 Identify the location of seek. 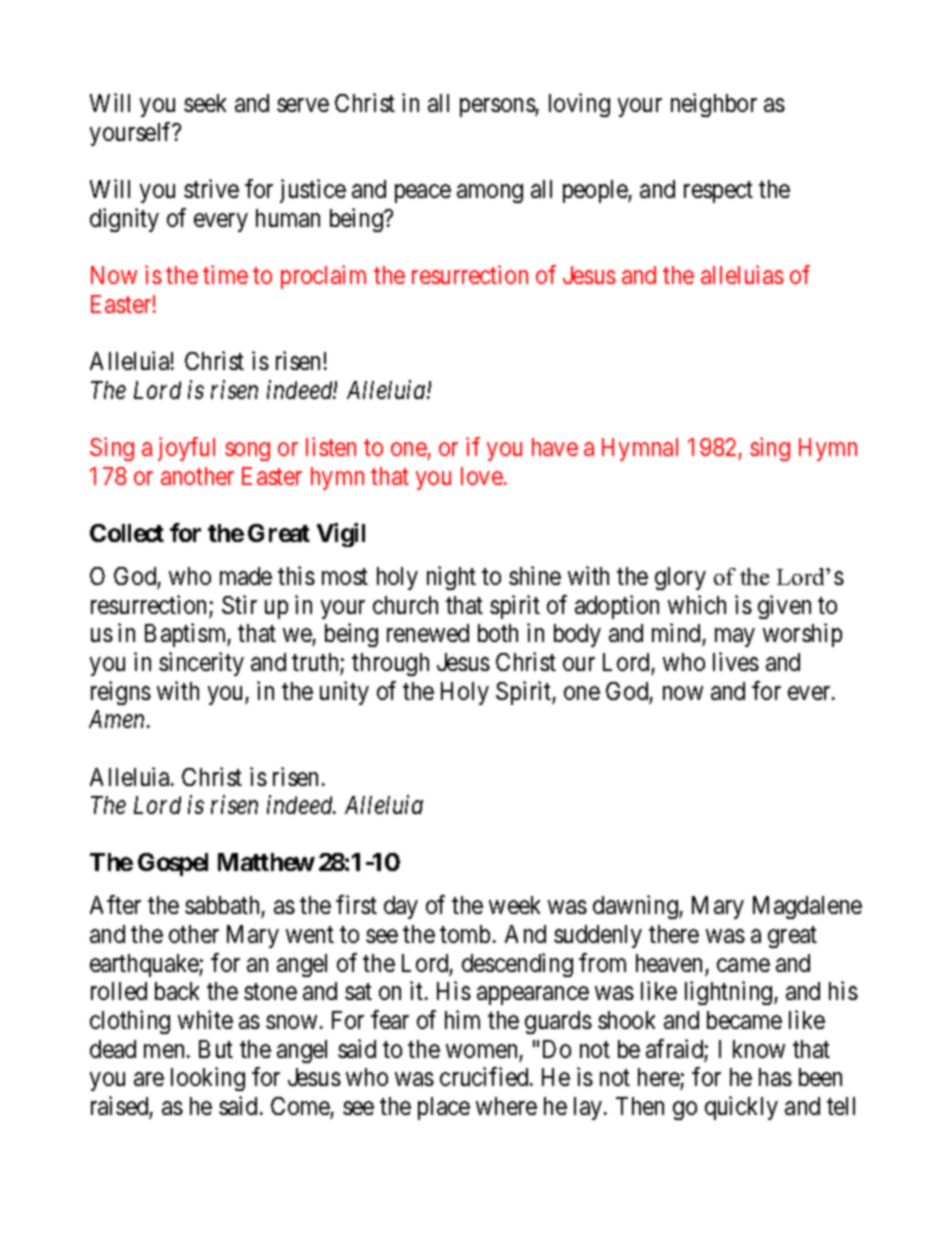
(205, 103).
